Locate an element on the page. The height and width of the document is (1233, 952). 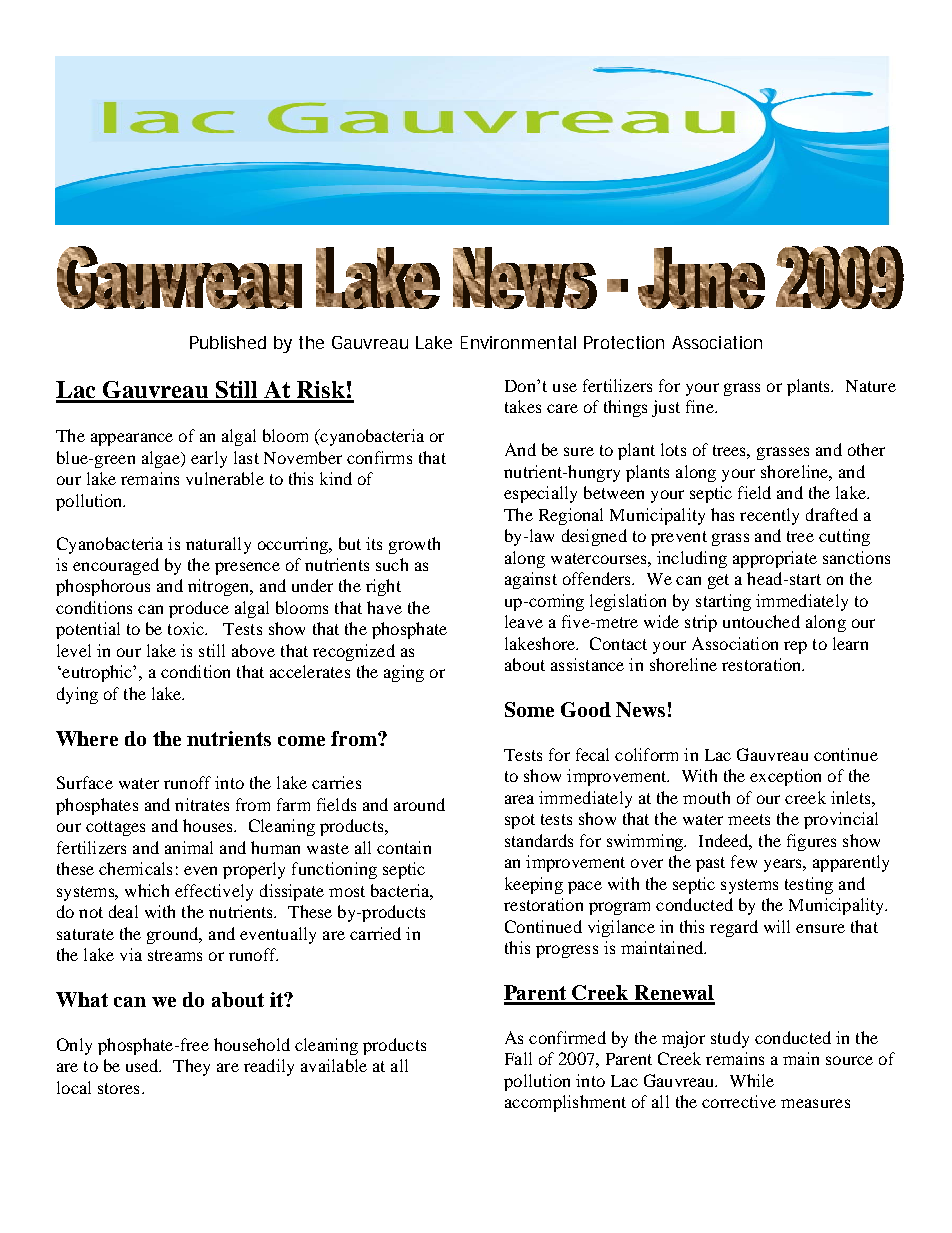
While is located at coordinates (752, 1080).
